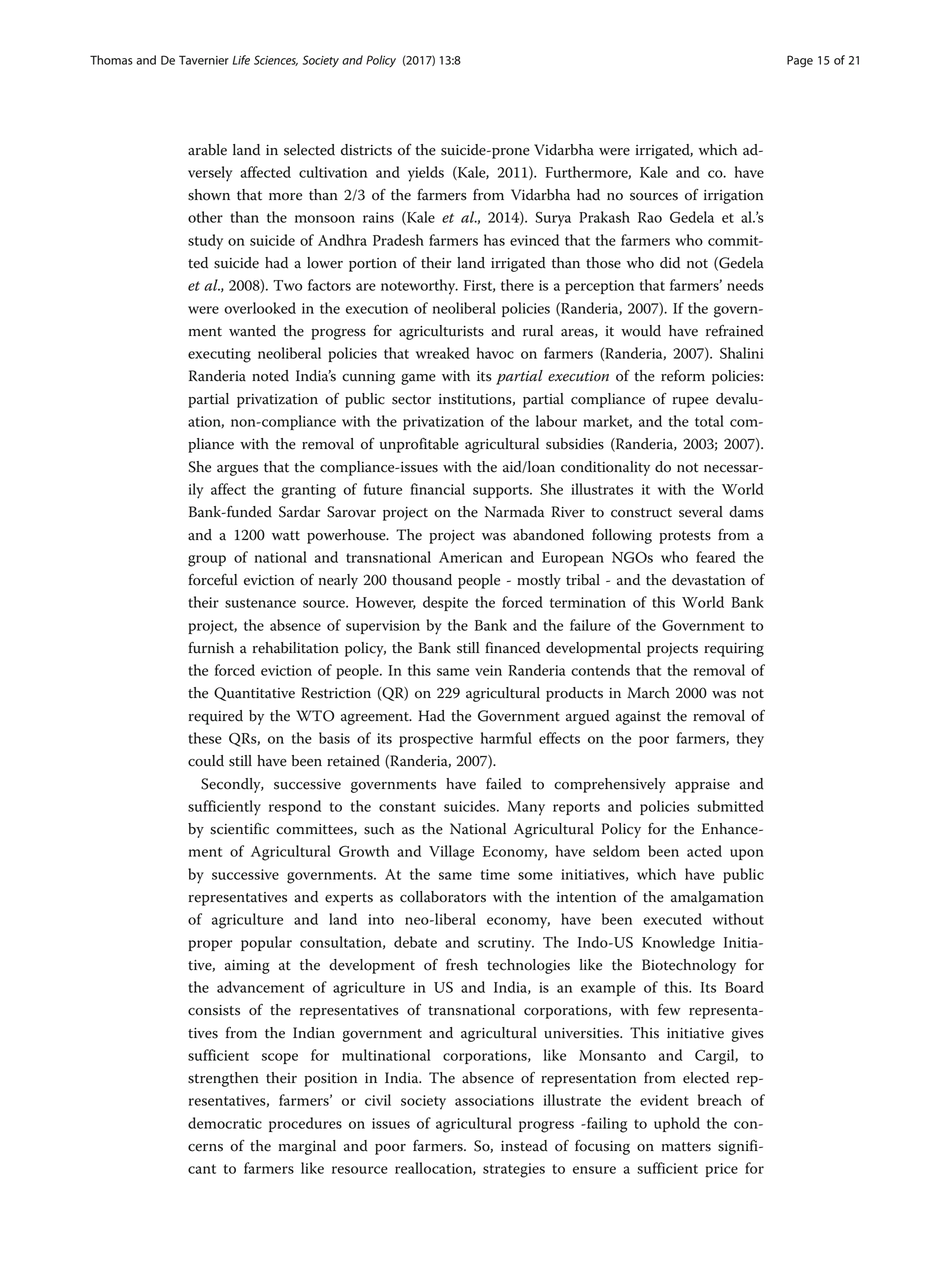 This screenshot has width=952, height=1270. Describe the element at coordinates (734, 650) in the screenshot. I see `requiring` at that location.
